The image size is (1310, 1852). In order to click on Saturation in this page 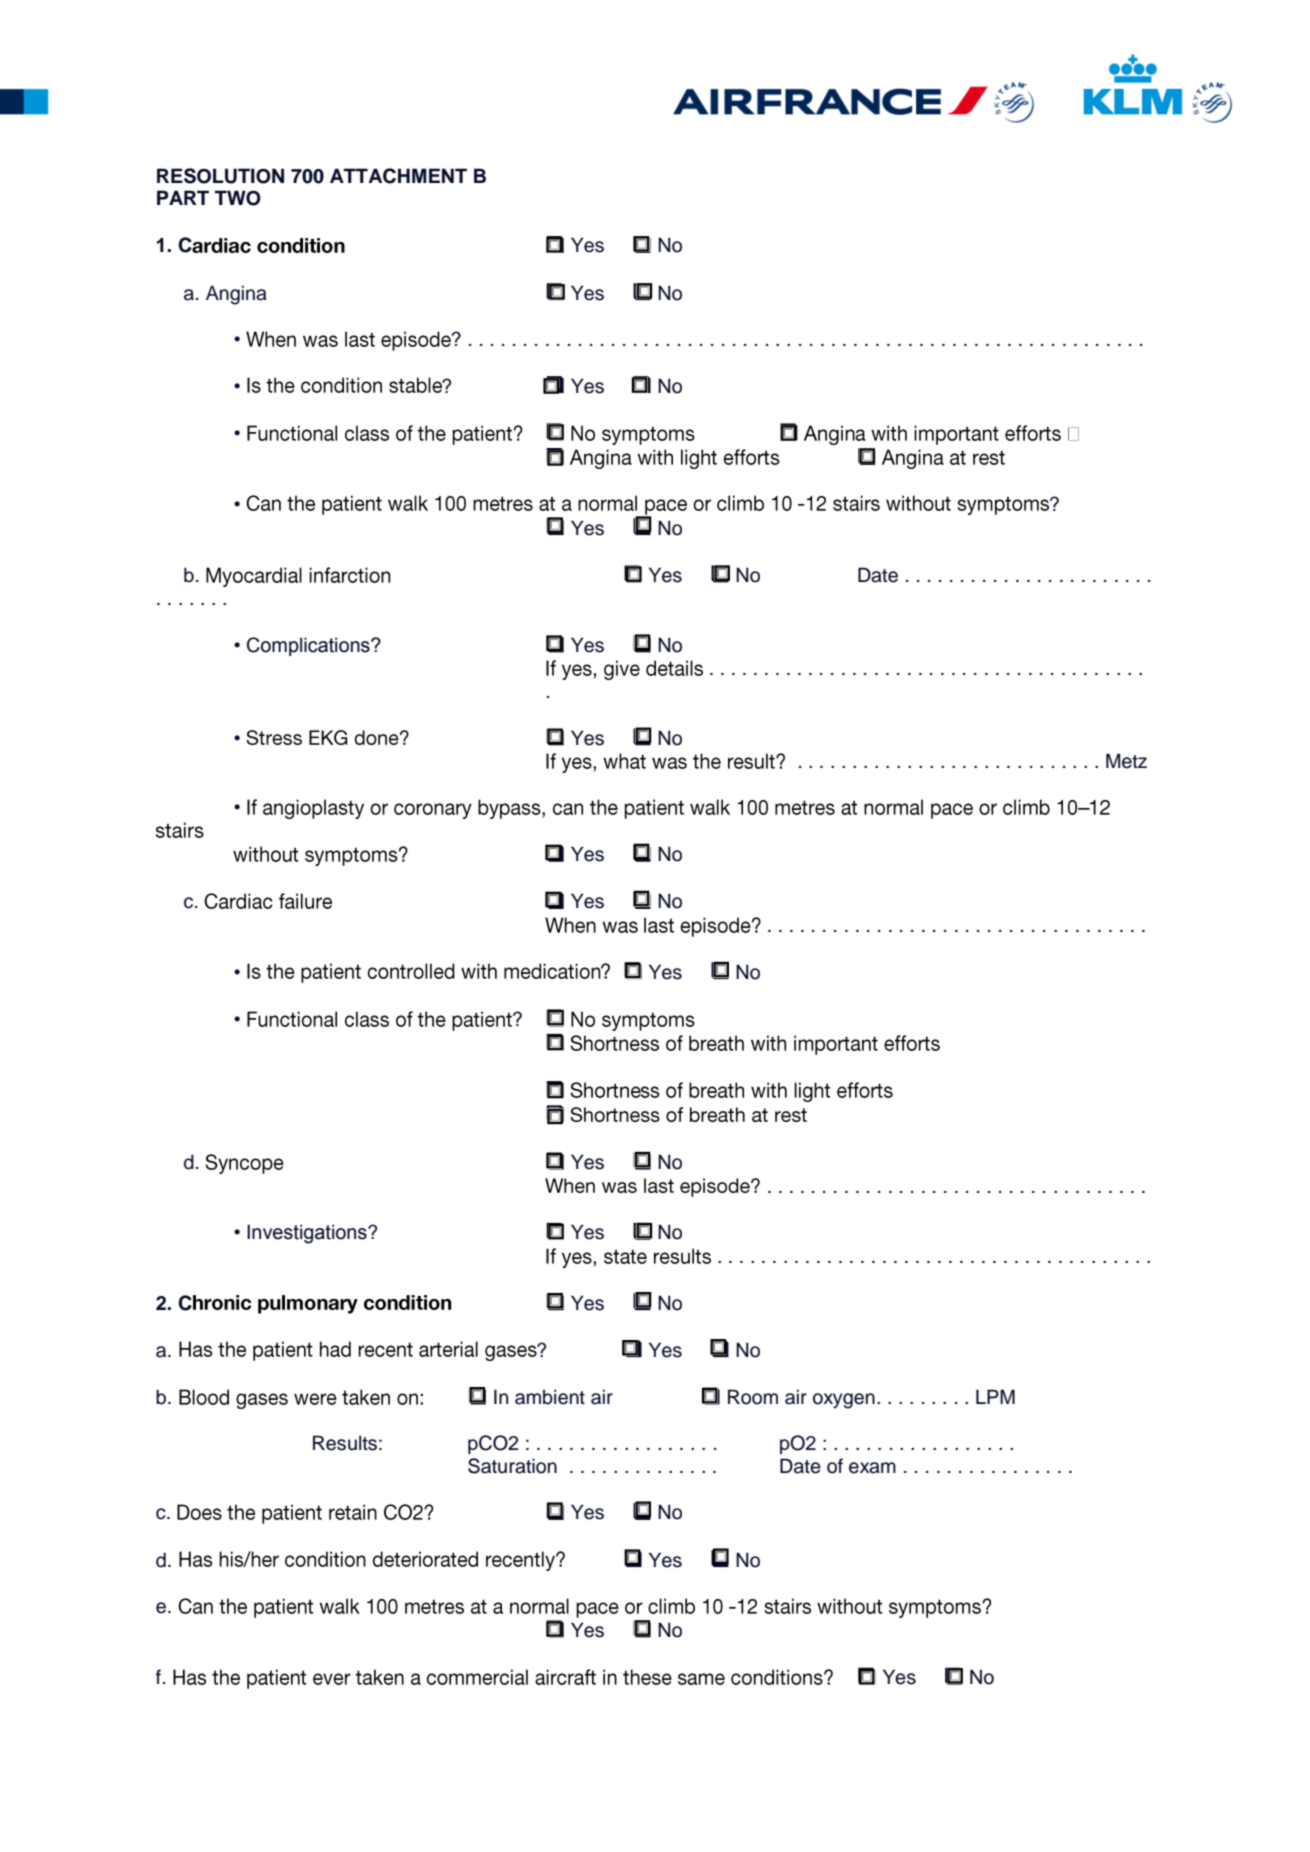, I will do `click(512, 1466)`.
